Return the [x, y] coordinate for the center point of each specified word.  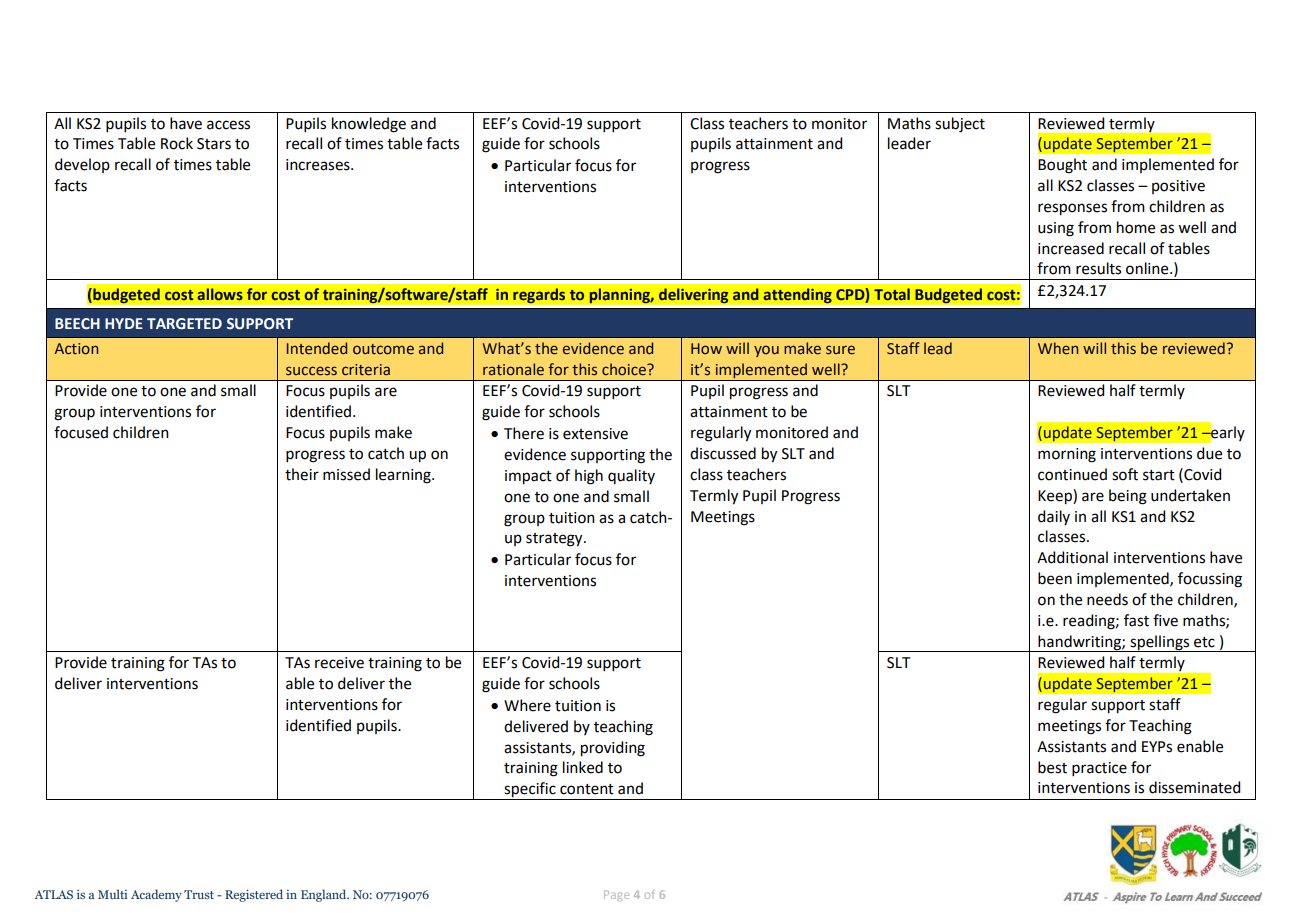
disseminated [1194, 787]
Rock [177, 143]
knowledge [369, 125]
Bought [1062, 166]
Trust [199, 894]
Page [616, 895]
